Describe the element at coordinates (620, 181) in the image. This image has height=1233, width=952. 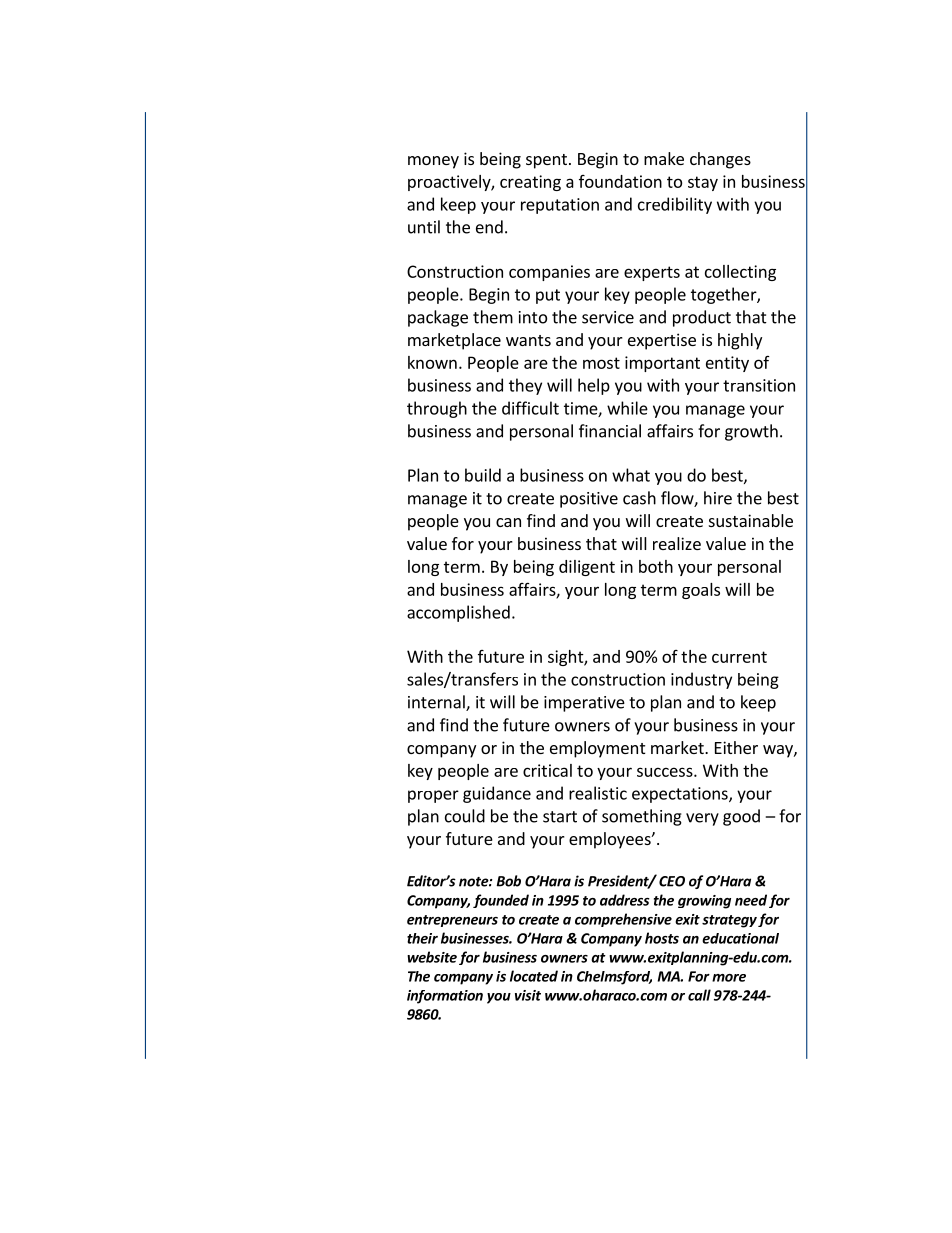
I see `foundation` at that location.
